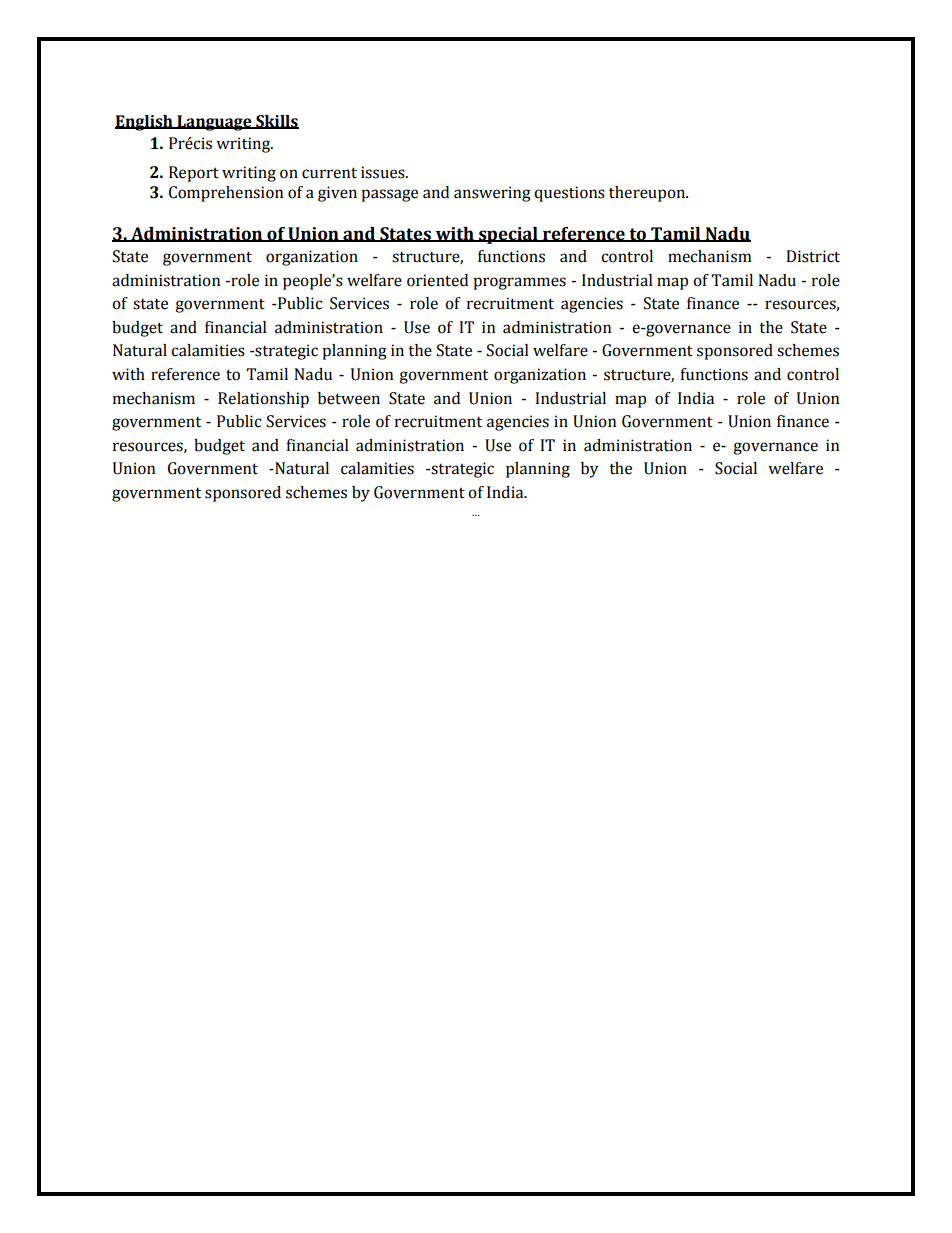  Describe the element at coordinates (569, 194) in the page. I see `questions` at that location.
